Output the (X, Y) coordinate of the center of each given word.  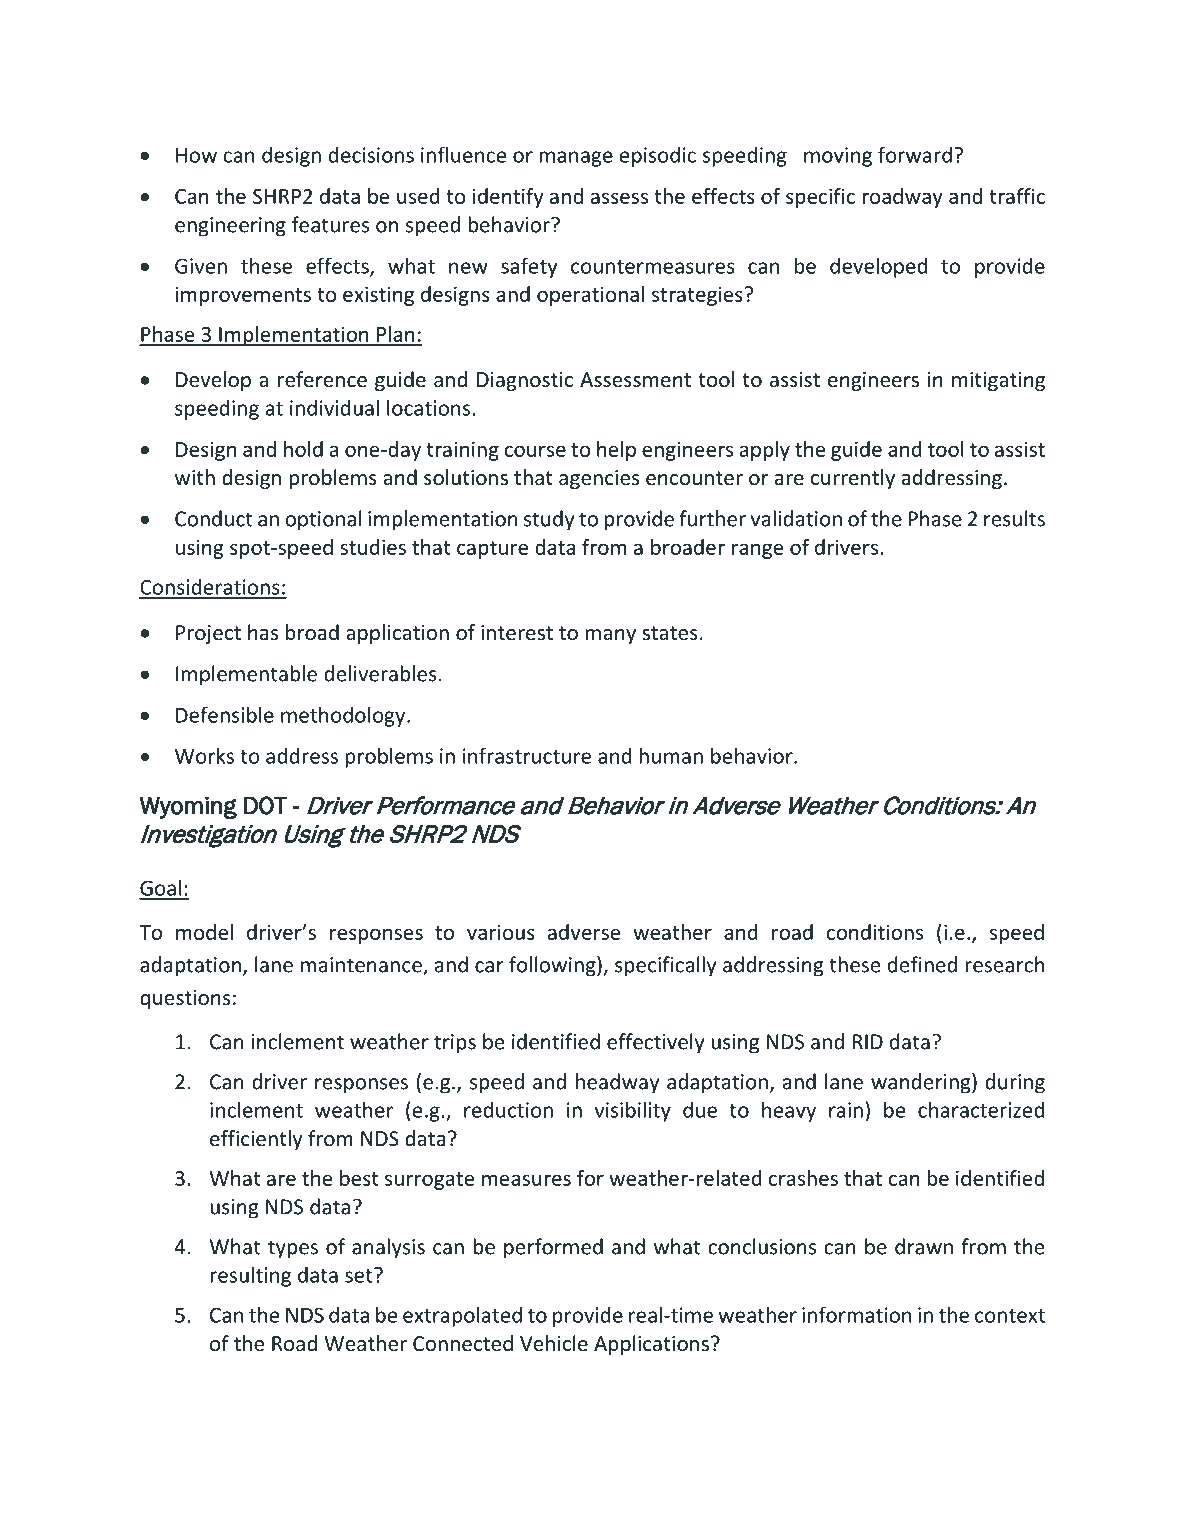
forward (915, 154)
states (670, 633)
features (330, 224)
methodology (344, 716)
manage (576, 159)
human (671, 755)
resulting (250, 1276)
